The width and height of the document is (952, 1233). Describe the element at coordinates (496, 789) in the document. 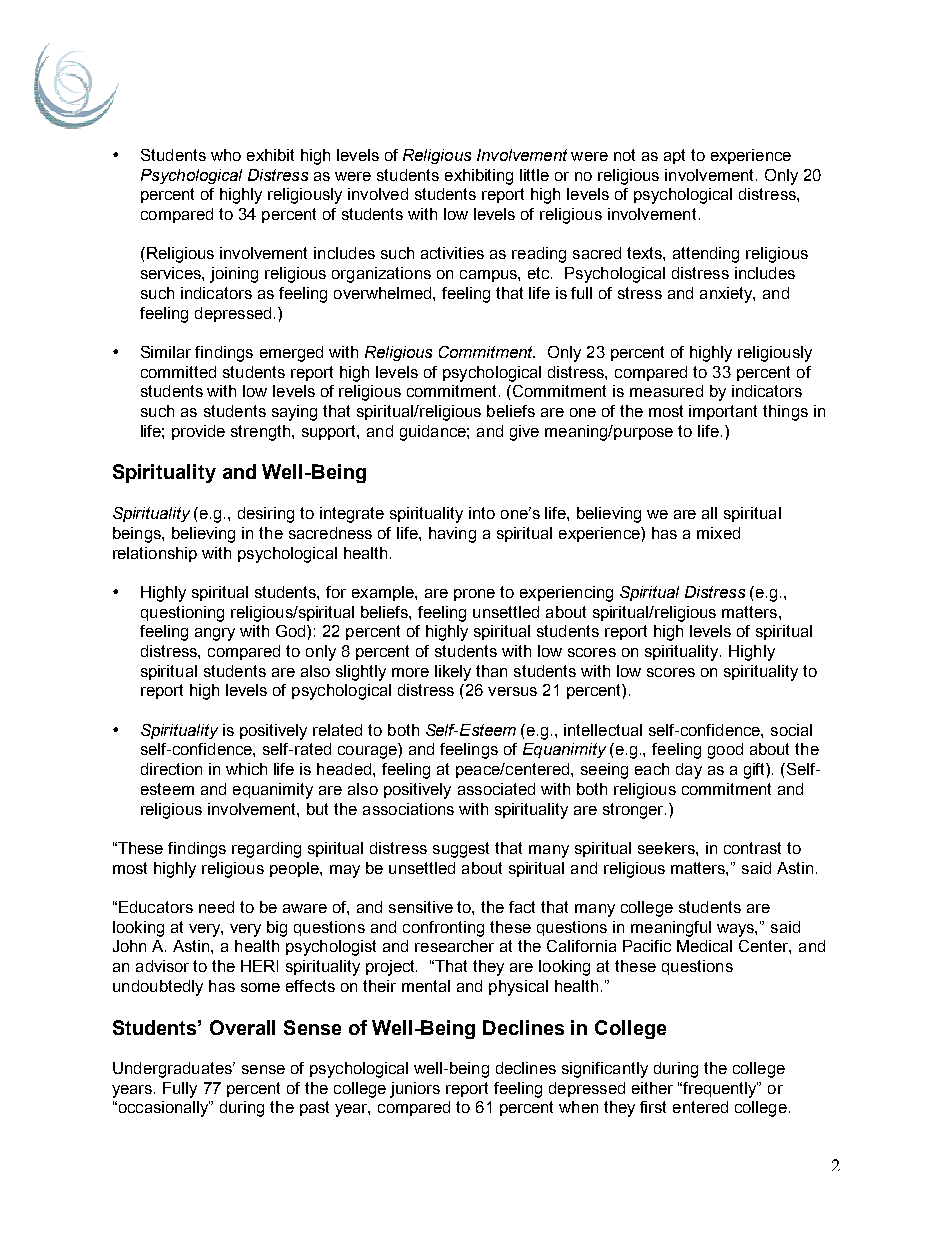

I see `associated` at that location.
